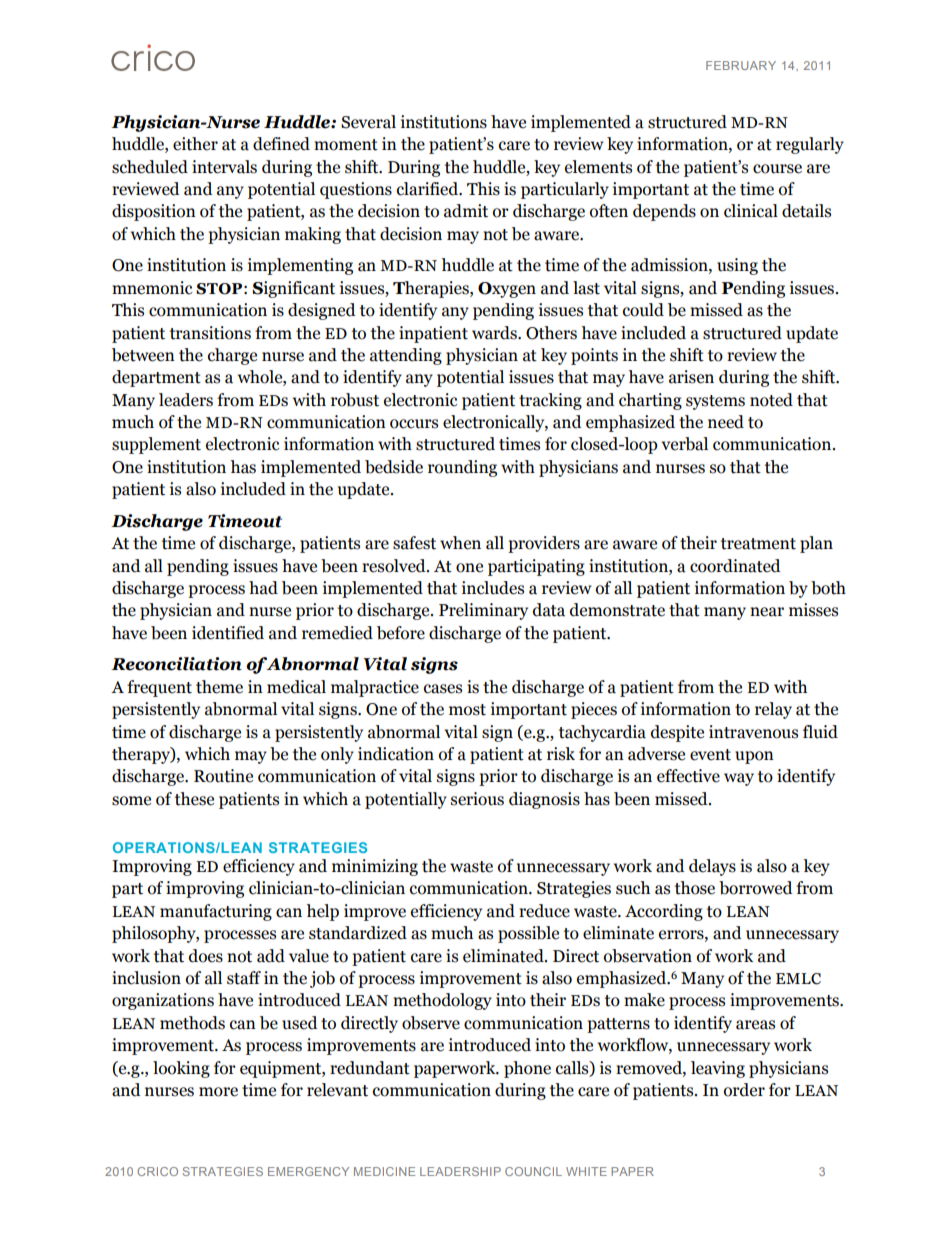 The width and height of the document is (952, 1233). I want to click on rounding, so click(462, 468).
